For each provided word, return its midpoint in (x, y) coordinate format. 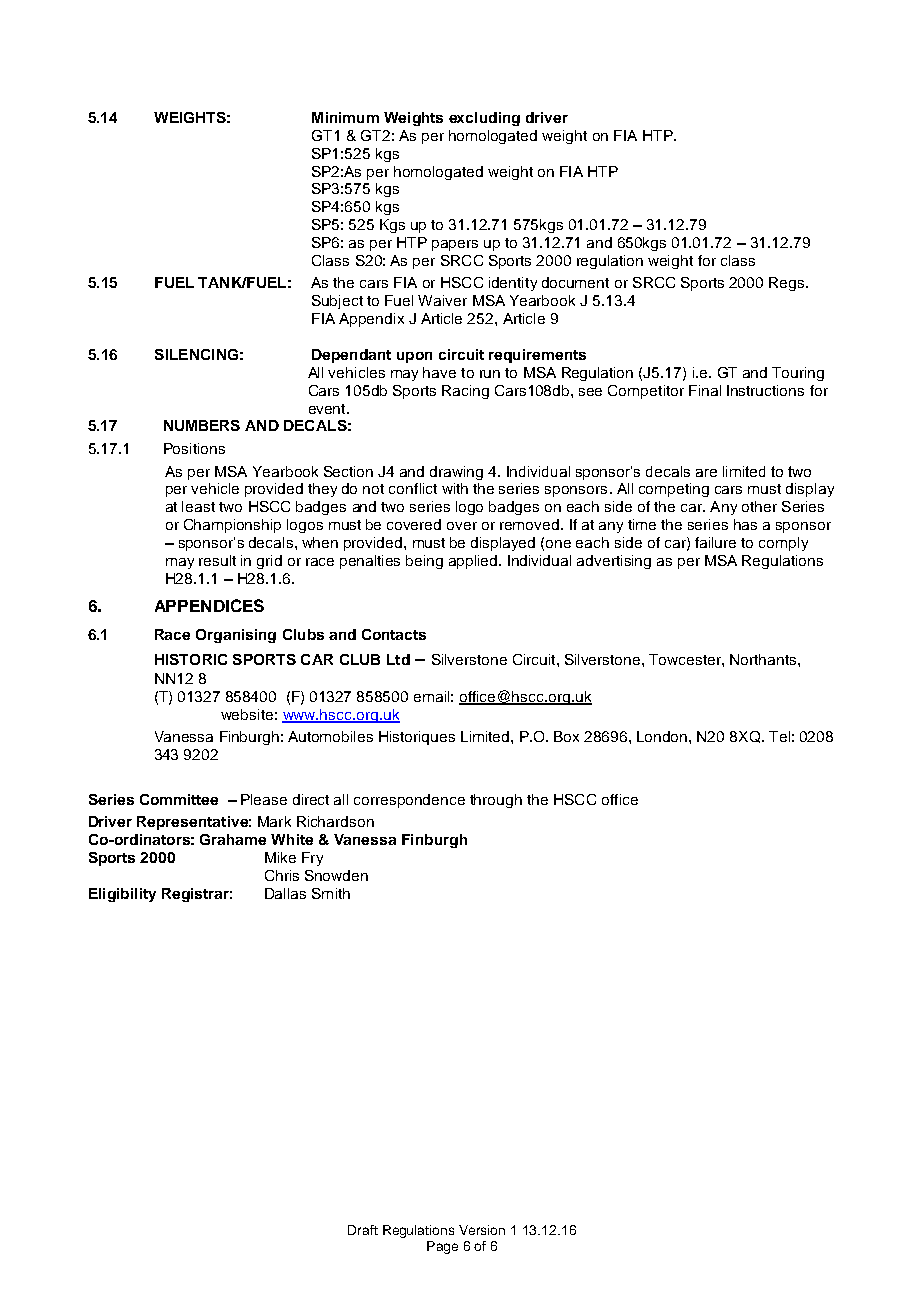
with (455, 488)
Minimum (345, 117)
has (745, 524)
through (496, 801)
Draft (363, 1230)
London (663, 736)
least (198, 506)
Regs (786, 284)
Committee (179, 799)
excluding (484, 119)
